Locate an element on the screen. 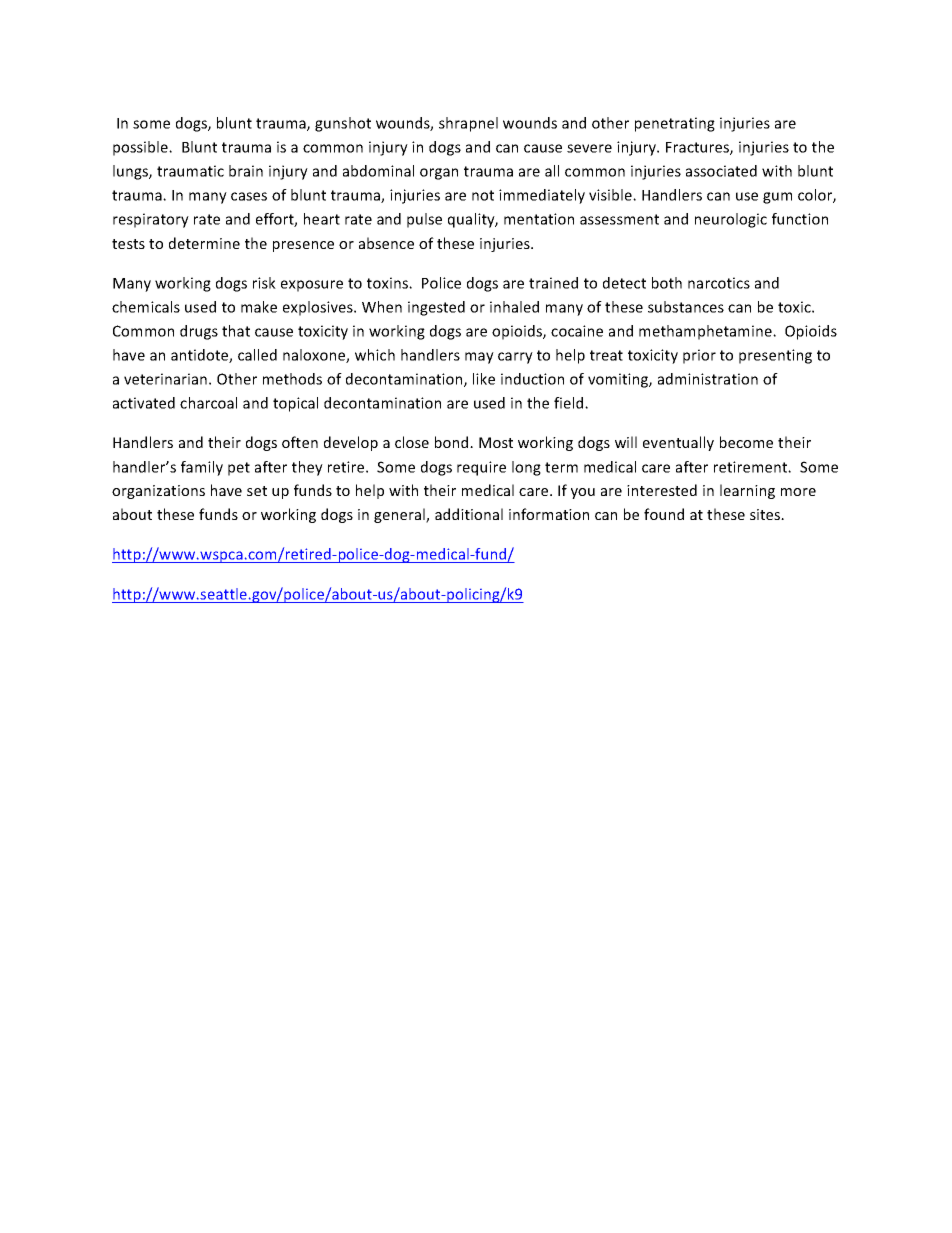 The width and height of the screenshot is (952, 1233). set is located at coordinates (257, 491).
